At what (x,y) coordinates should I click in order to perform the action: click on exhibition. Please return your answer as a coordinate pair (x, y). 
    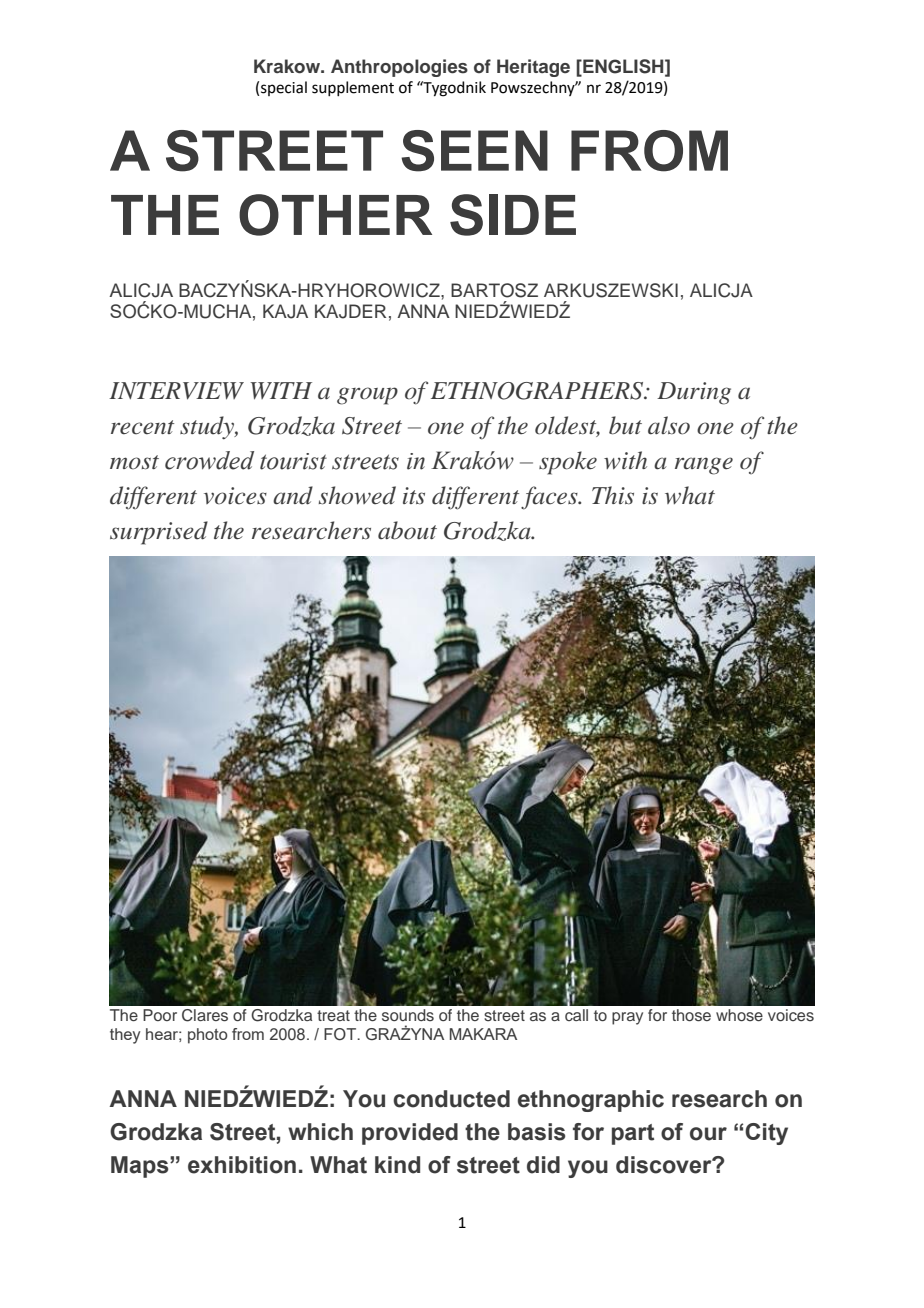
    Looking at the image, I should click on (242, 1165).
